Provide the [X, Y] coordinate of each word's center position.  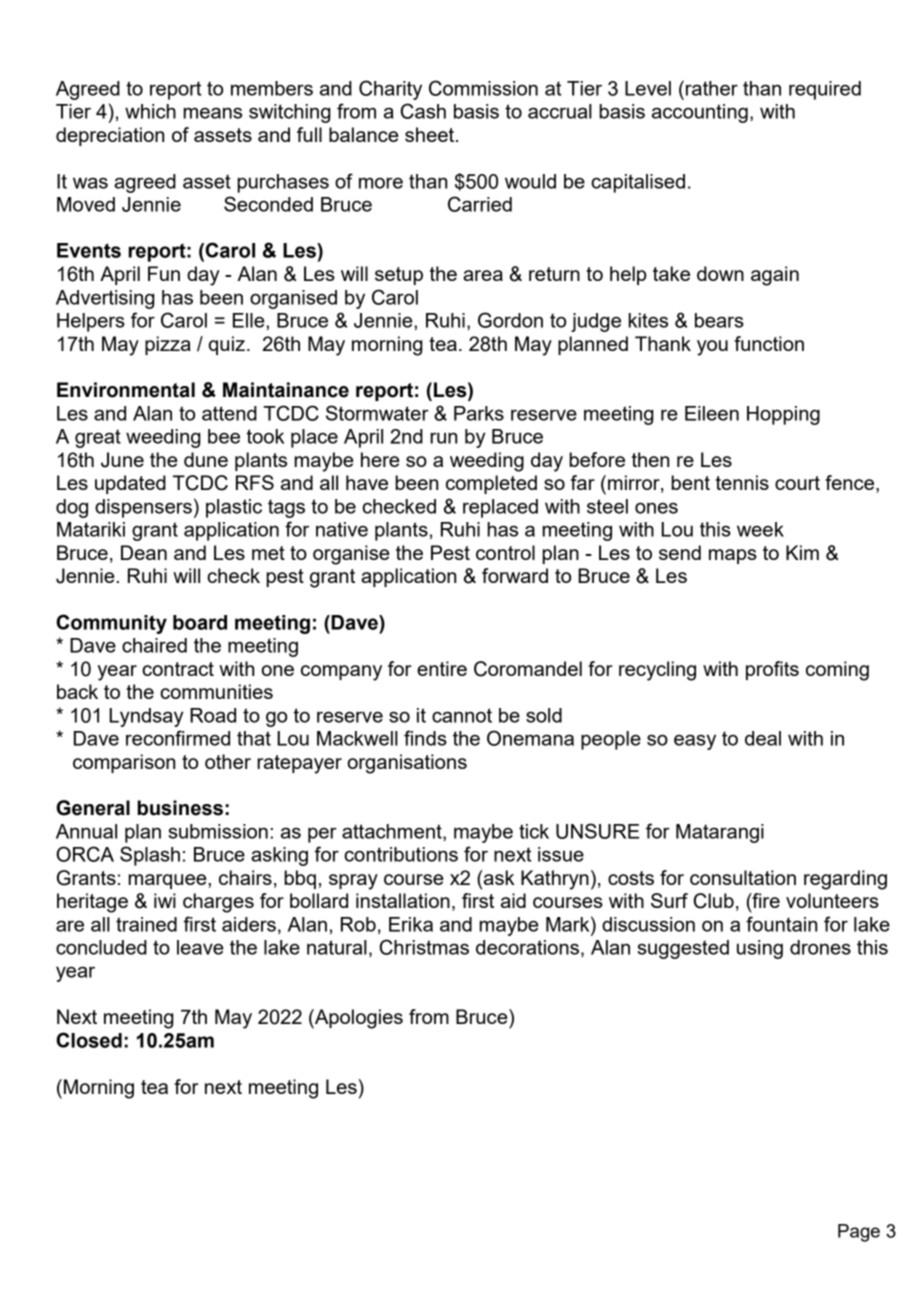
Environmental [126, 390]
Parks [479, 413]
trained [146, 924]
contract [178, 669]
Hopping [783, 415]
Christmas [424, 947]
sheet [431, 134]
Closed [89, 1040]
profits [772, 670]
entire [442, 668]
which [150, 111]
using [760, 949]
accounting [700, 113]
